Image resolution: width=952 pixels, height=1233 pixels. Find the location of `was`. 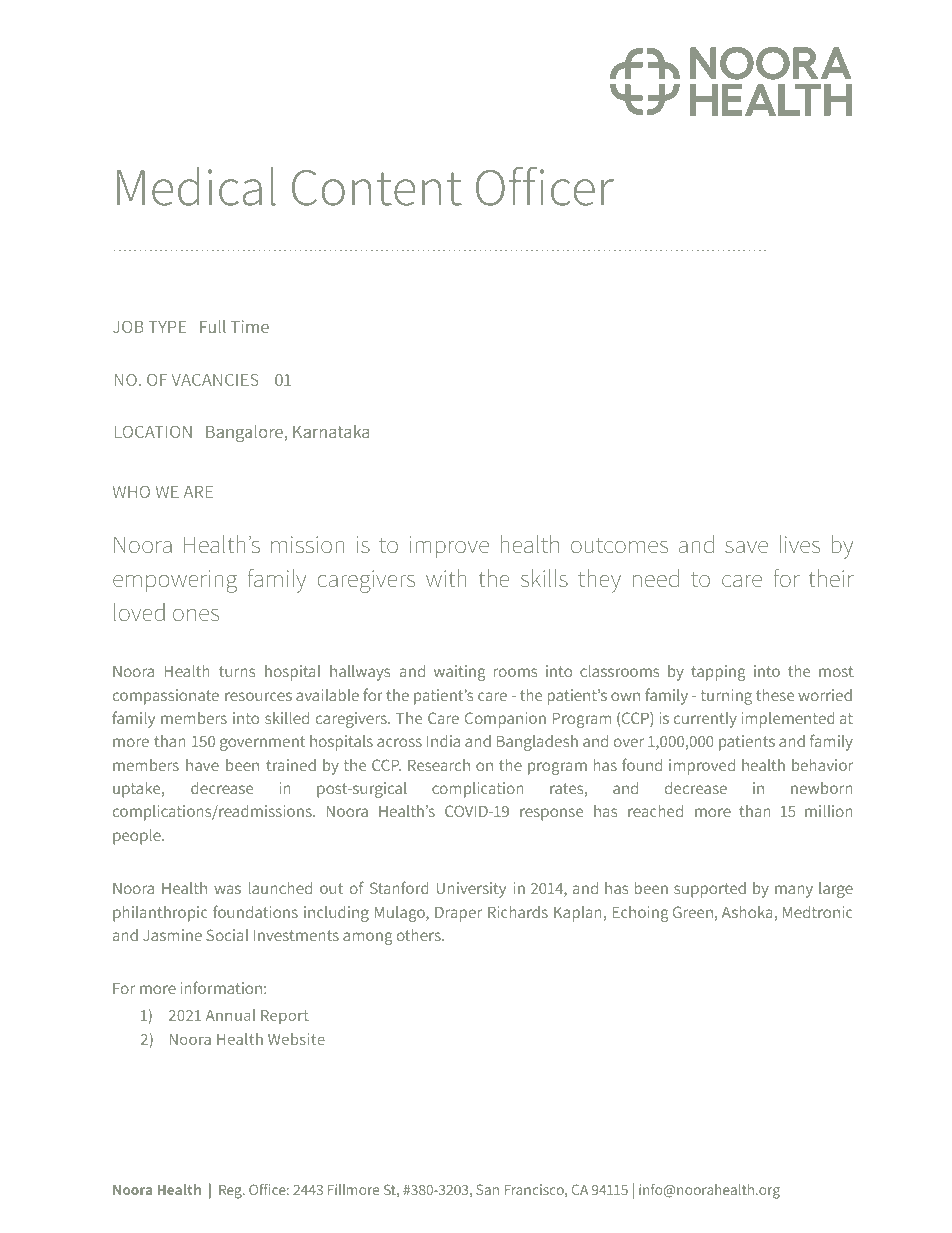

was is located at coordinates (227, 889).
